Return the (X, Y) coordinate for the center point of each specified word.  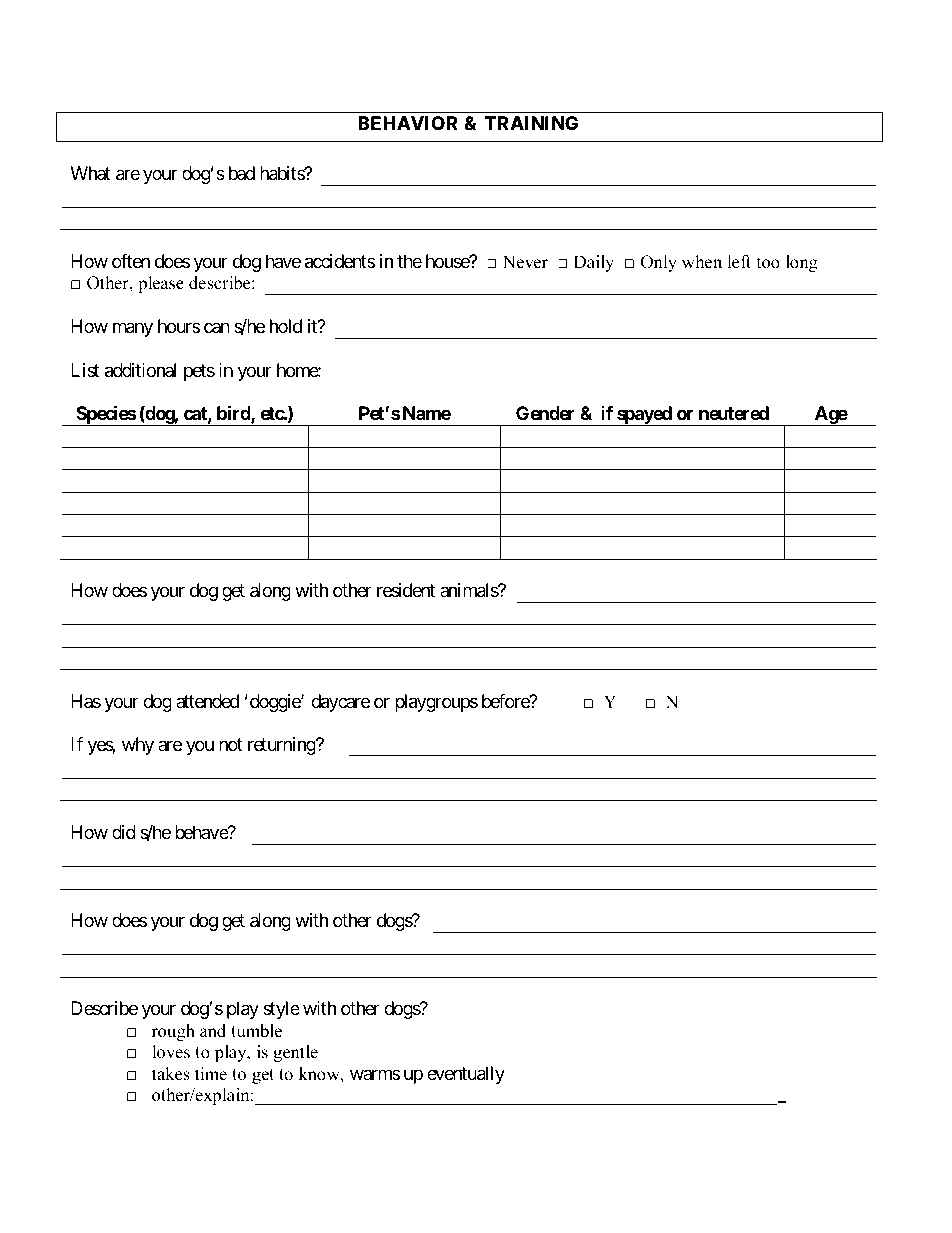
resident (406, 590)
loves (171, 1052)
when (702, 262)
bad (242, 173)
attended (207, 701)
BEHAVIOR (408, 123)
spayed (644, 416)
